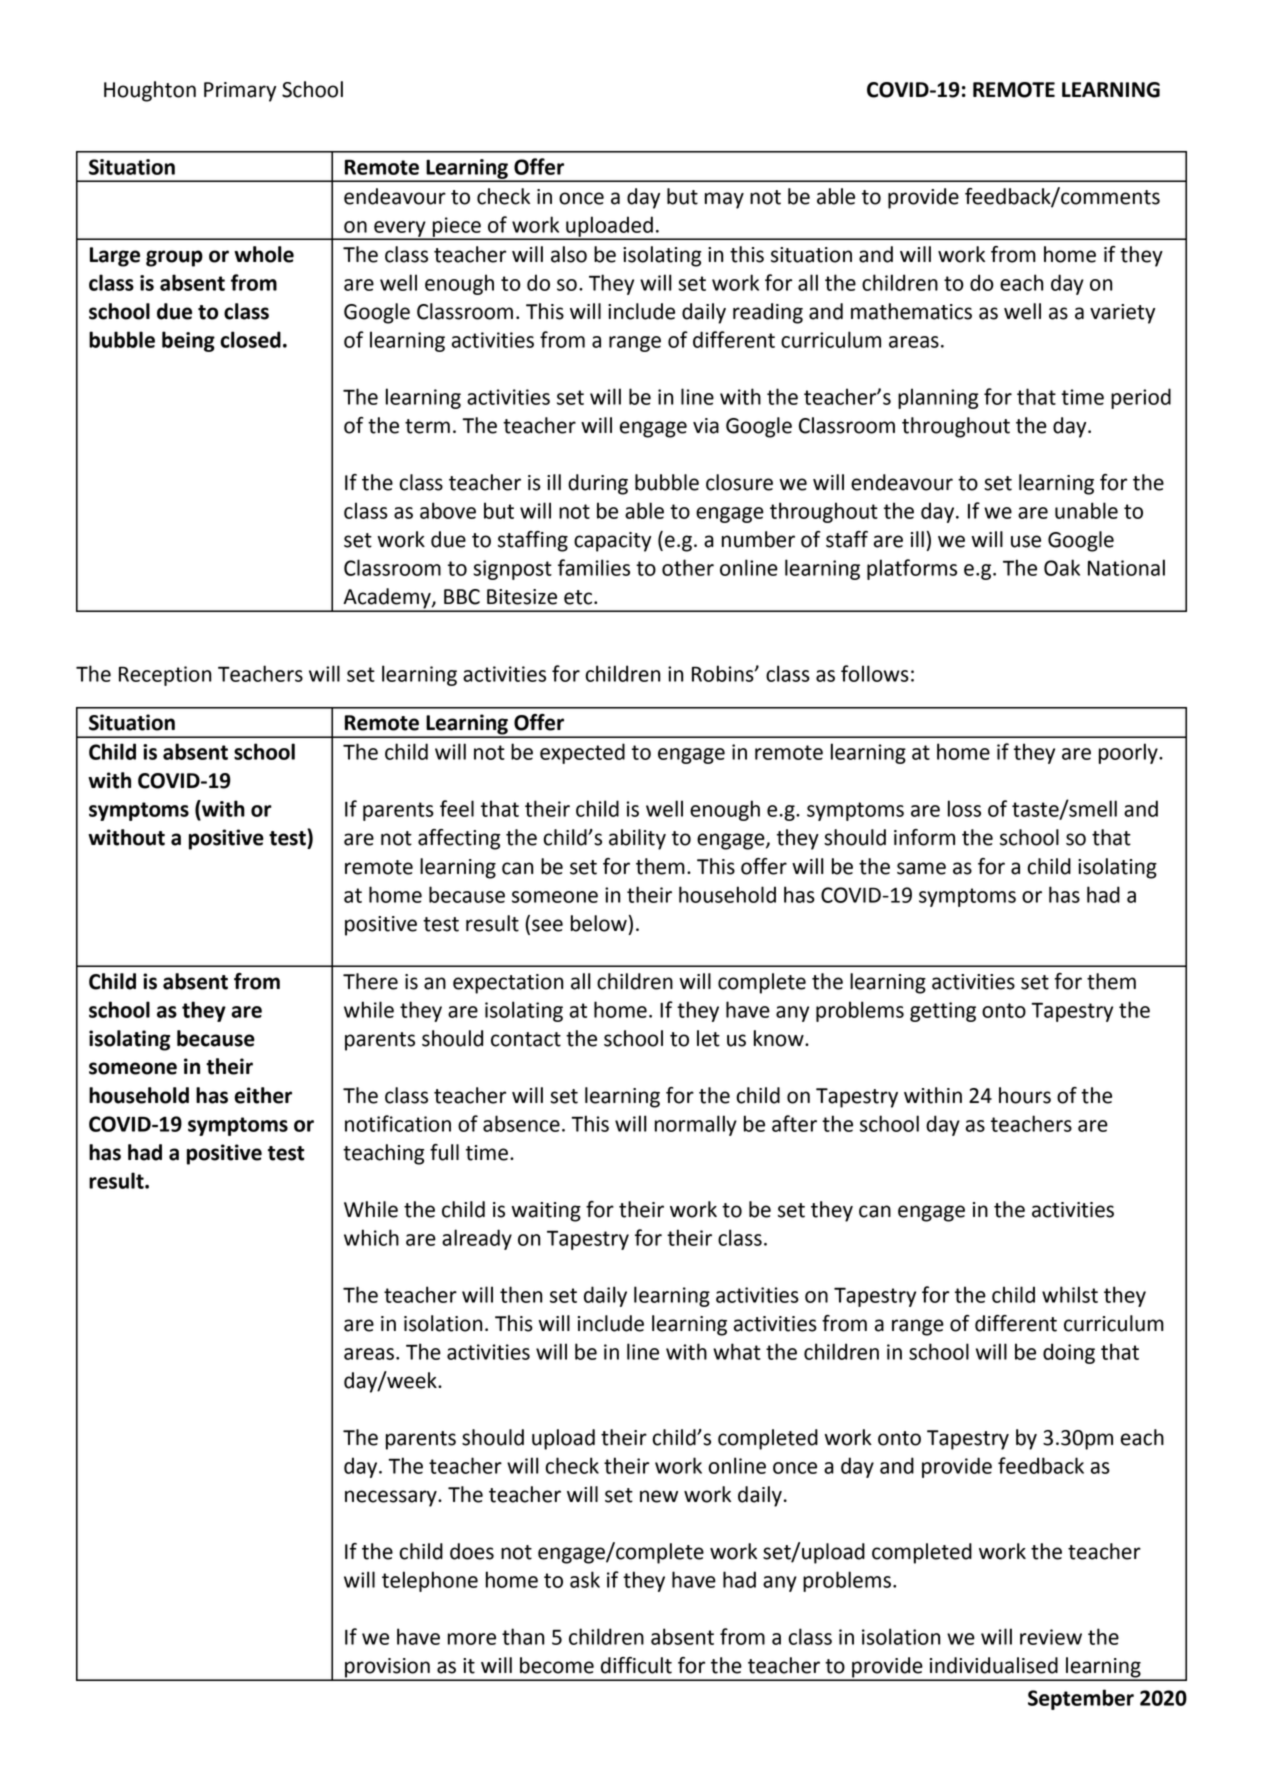 Image resolution: width=1263 pixels, height=1787 pixels. I want to click on above, so click(448, 510).
